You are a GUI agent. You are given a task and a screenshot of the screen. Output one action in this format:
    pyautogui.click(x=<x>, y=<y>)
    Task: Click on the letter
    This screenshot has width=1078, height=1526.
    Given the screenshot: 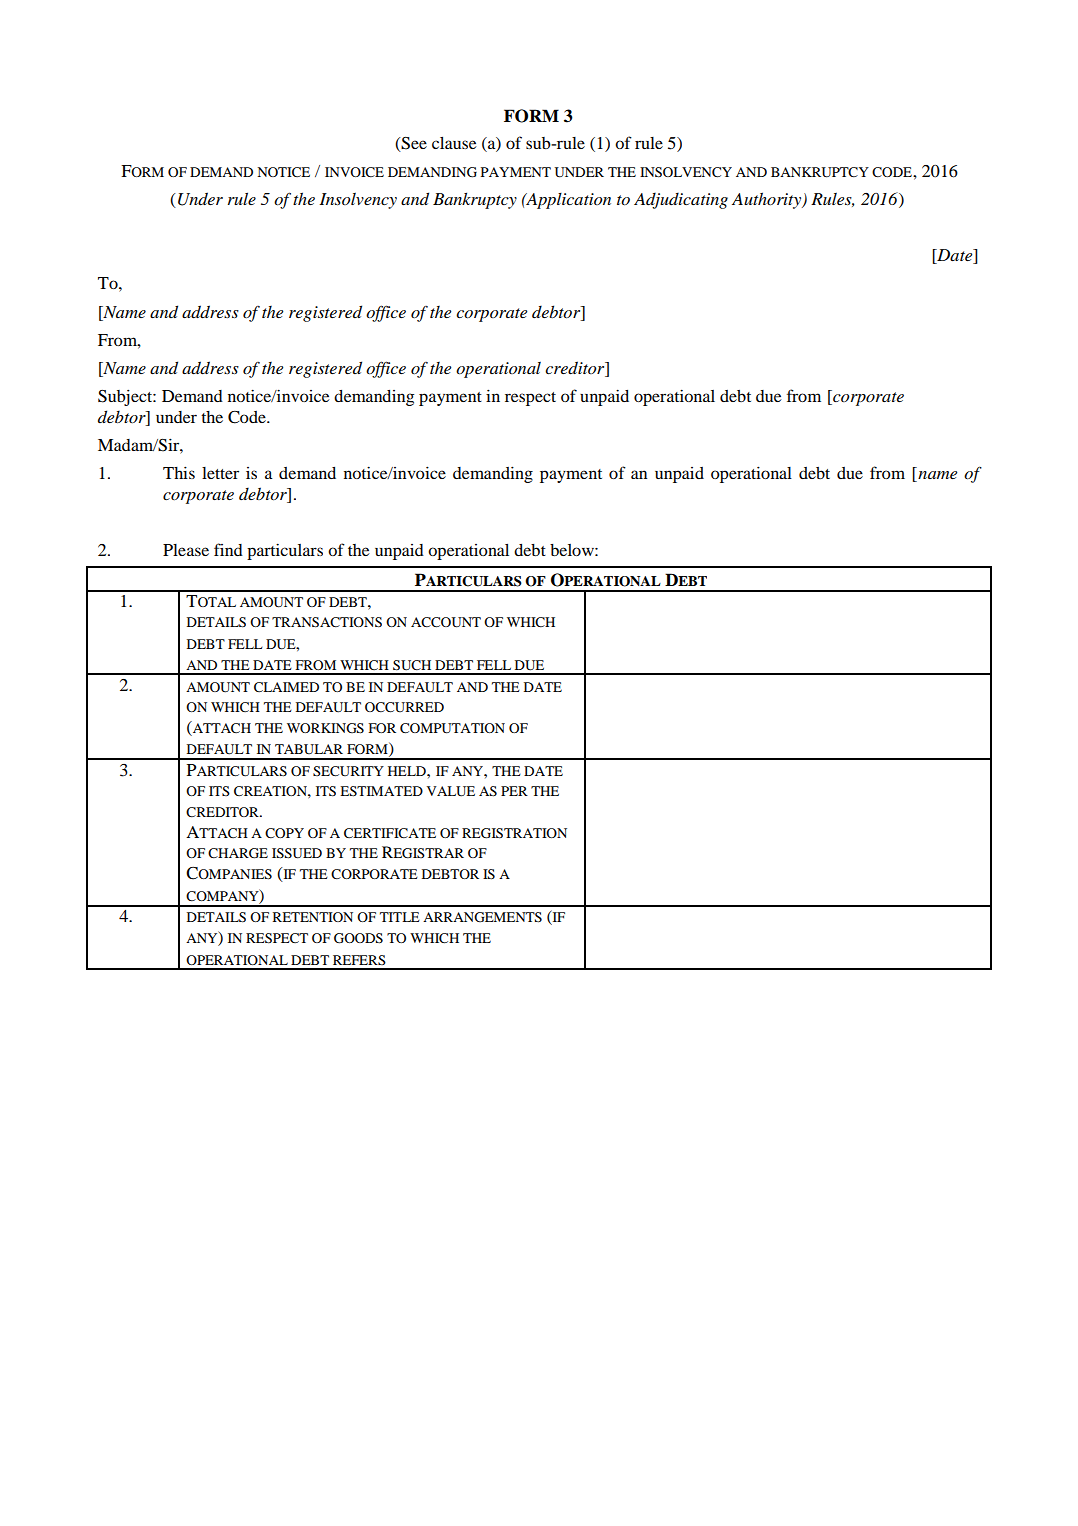 What is the action you would take?
    pyautogui.click(x=220, y=473)
